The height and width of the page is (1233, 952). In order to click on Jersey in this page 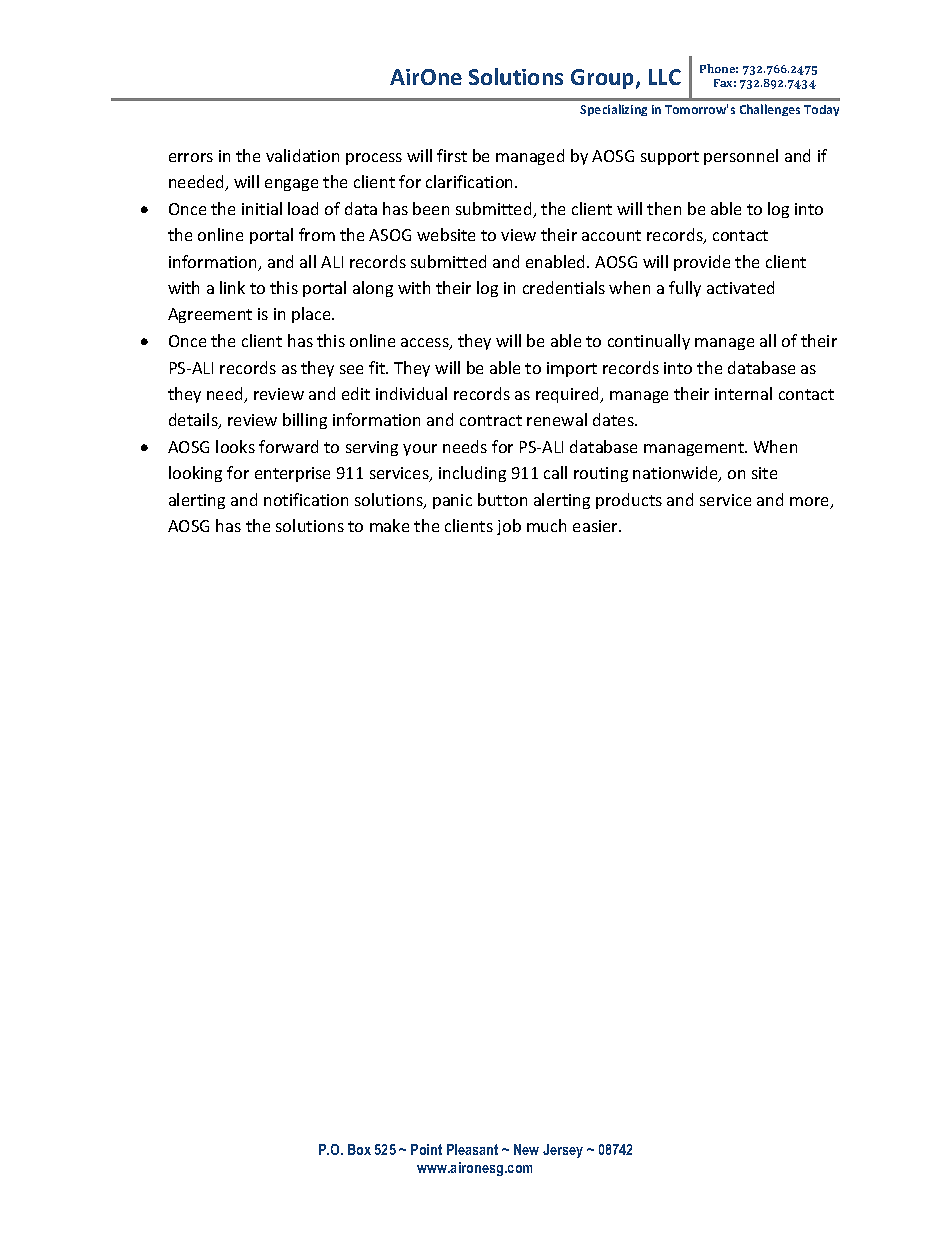, I will do `click(563, 1151)`.
